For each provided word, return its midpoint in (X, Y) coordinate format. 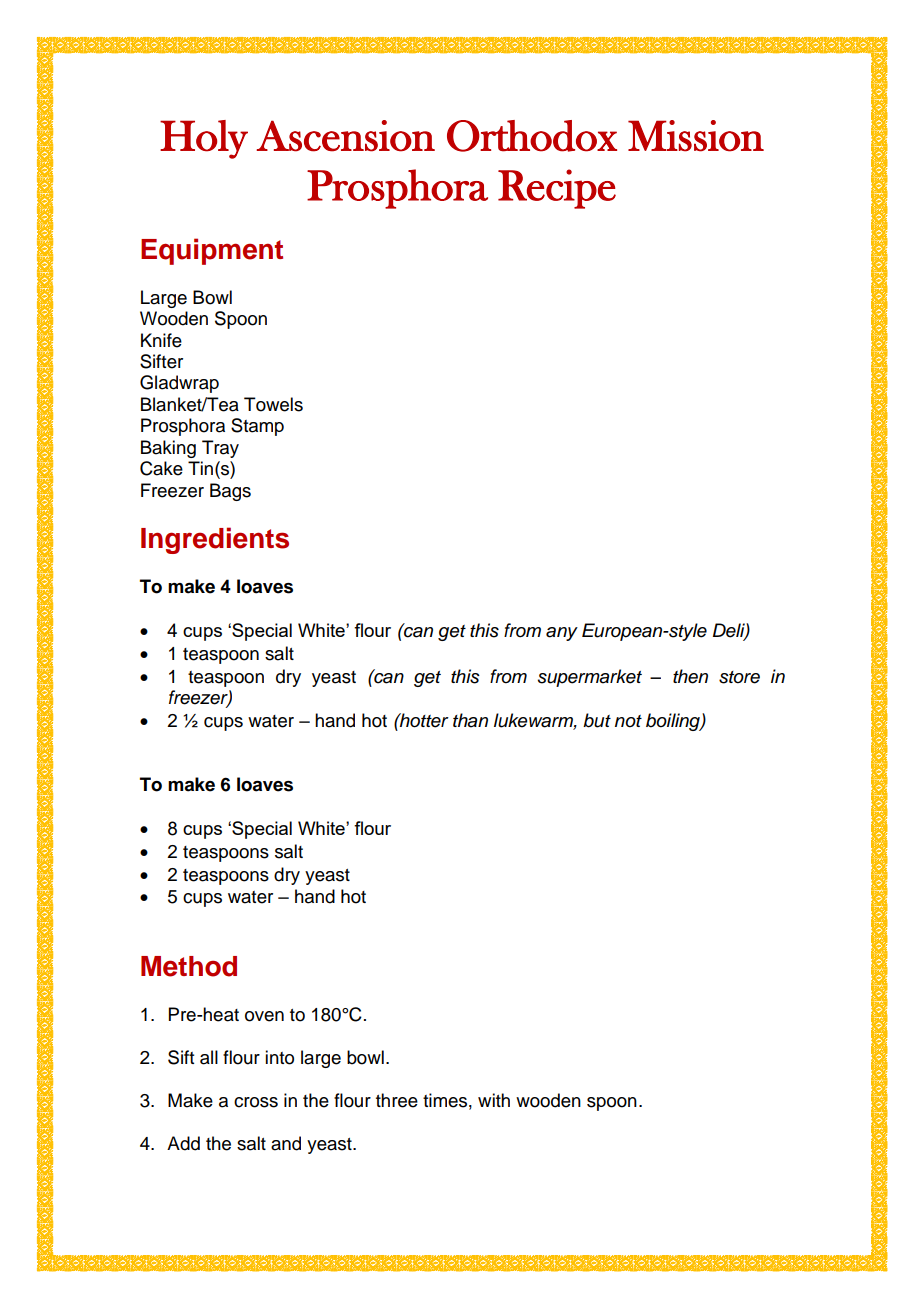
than (470, 720)
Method (189, 966)
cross (256, 1102)
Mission (696, 136)
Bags (230, 492)
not (628, 721)
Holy (204, 139)
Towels (273, 404)
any (562, 634)
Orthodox (532, 136)
